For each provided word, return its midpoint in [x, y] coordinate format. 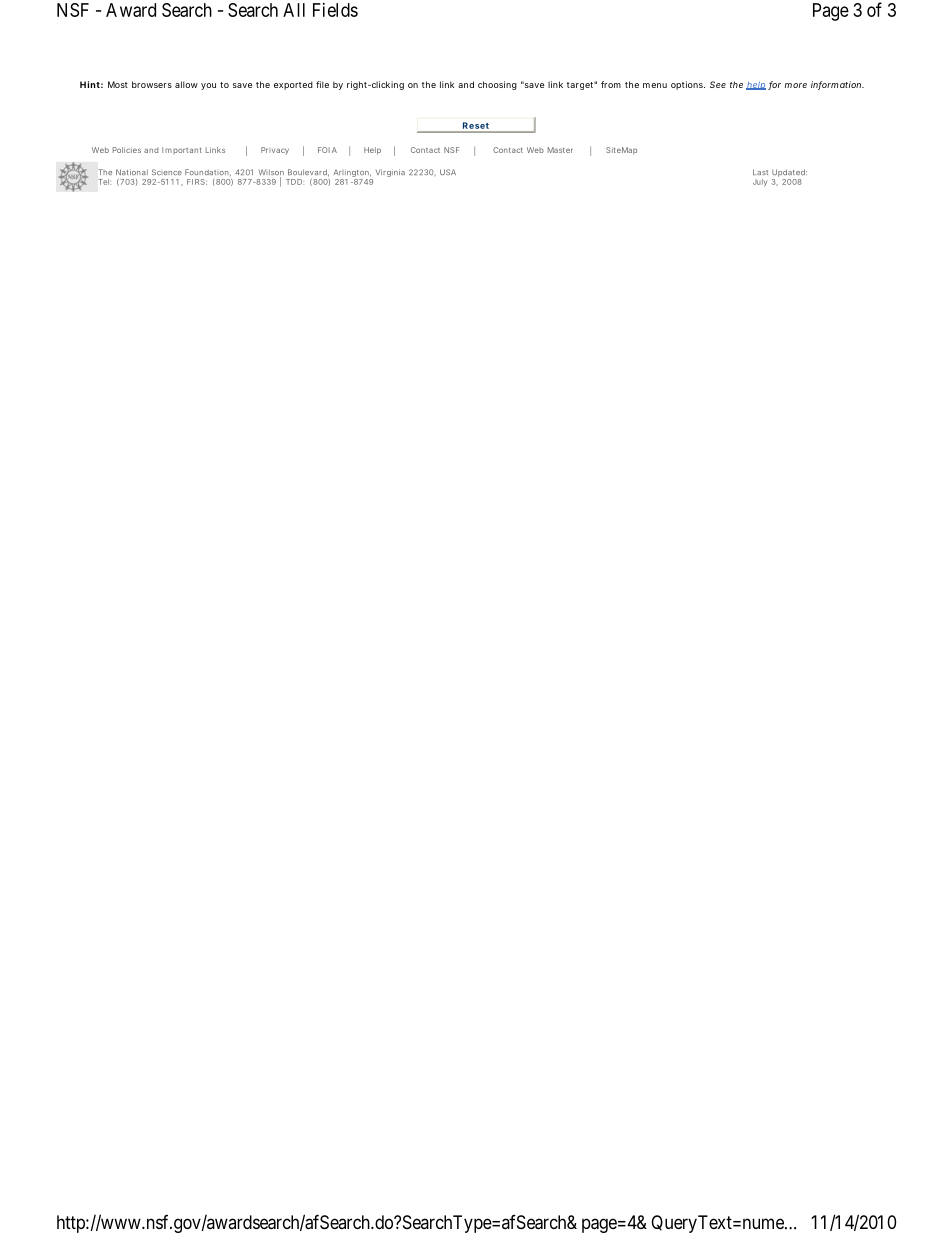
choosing [497, 85]
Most [118, 84]
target [582, 85]
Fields [335, 10]
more [796, 85]
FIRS [197, 182]
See [718, 84]
